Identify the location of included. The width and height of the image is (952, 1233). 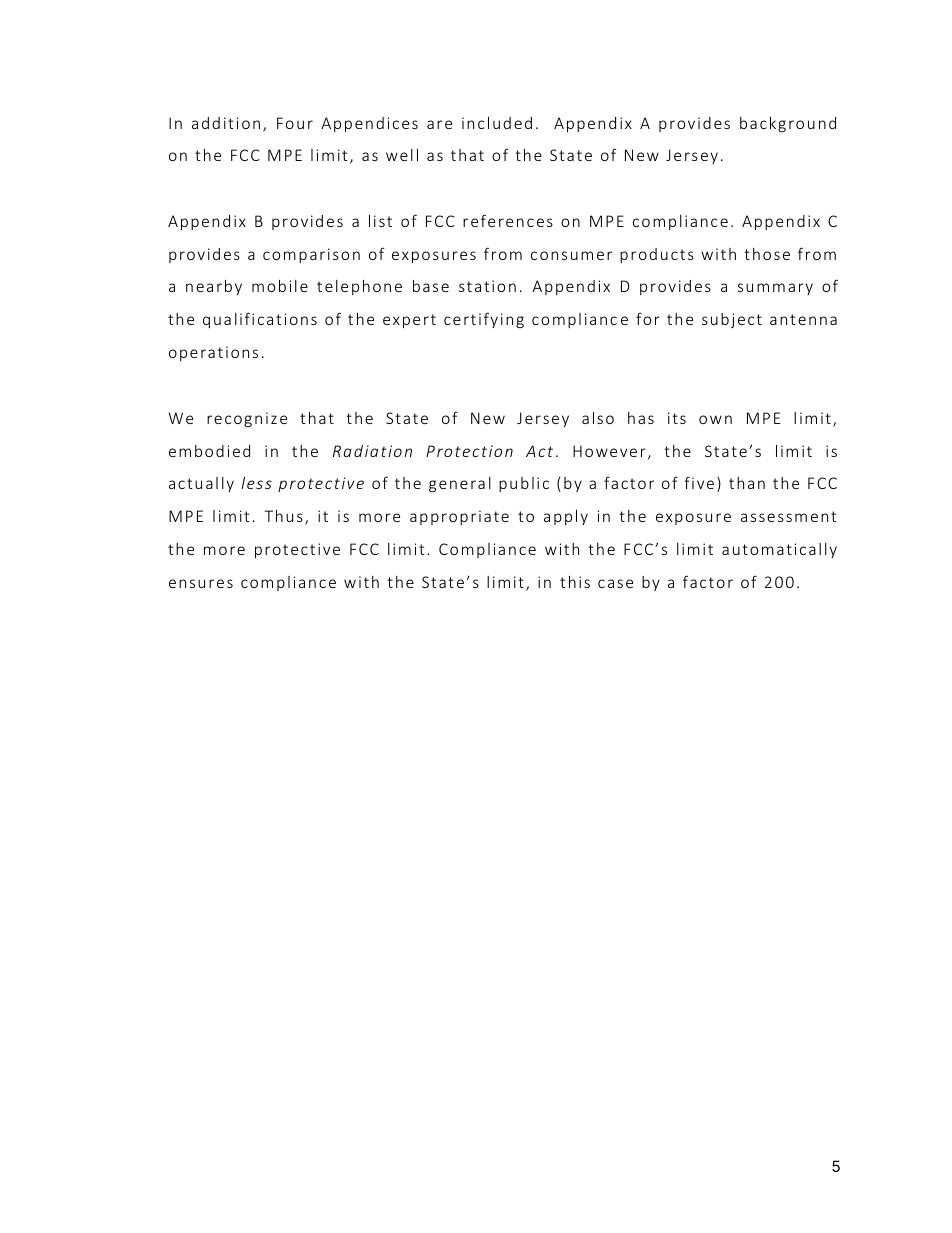
(497, 123).
